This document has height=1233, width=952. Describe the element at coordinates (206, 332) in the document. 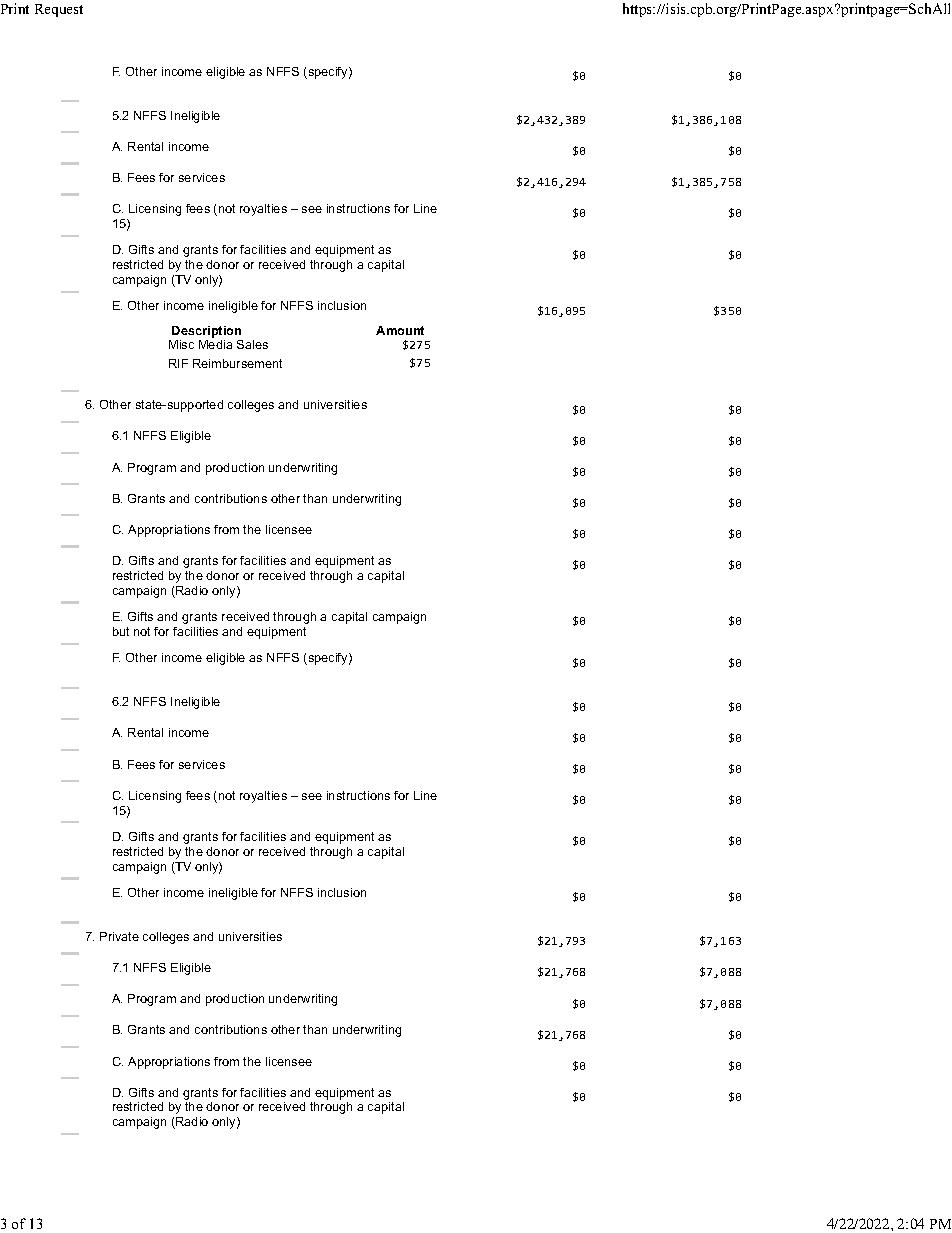

I see `Description` at that location.
